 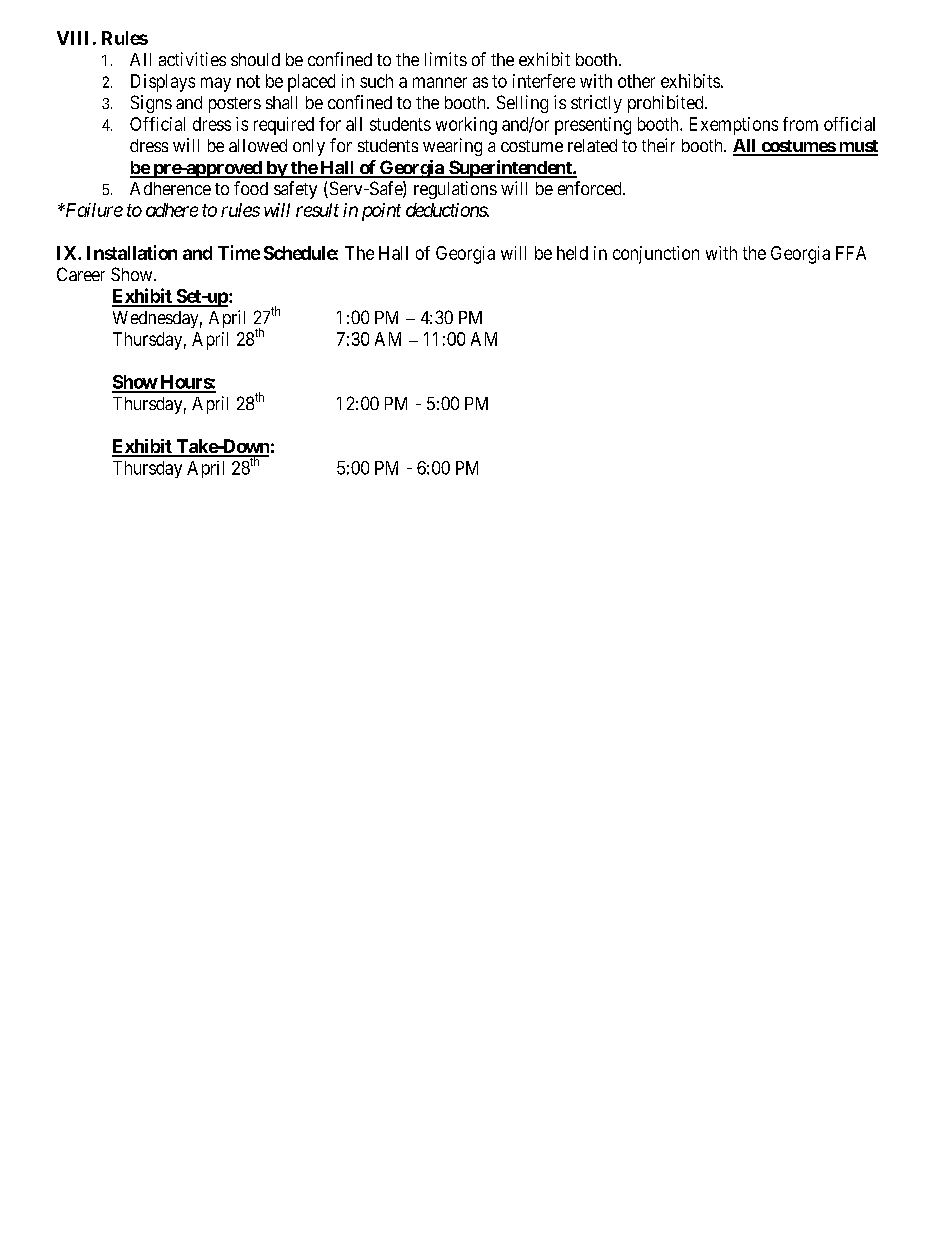 I want to click on FFA, so click(x=851, y=253).
